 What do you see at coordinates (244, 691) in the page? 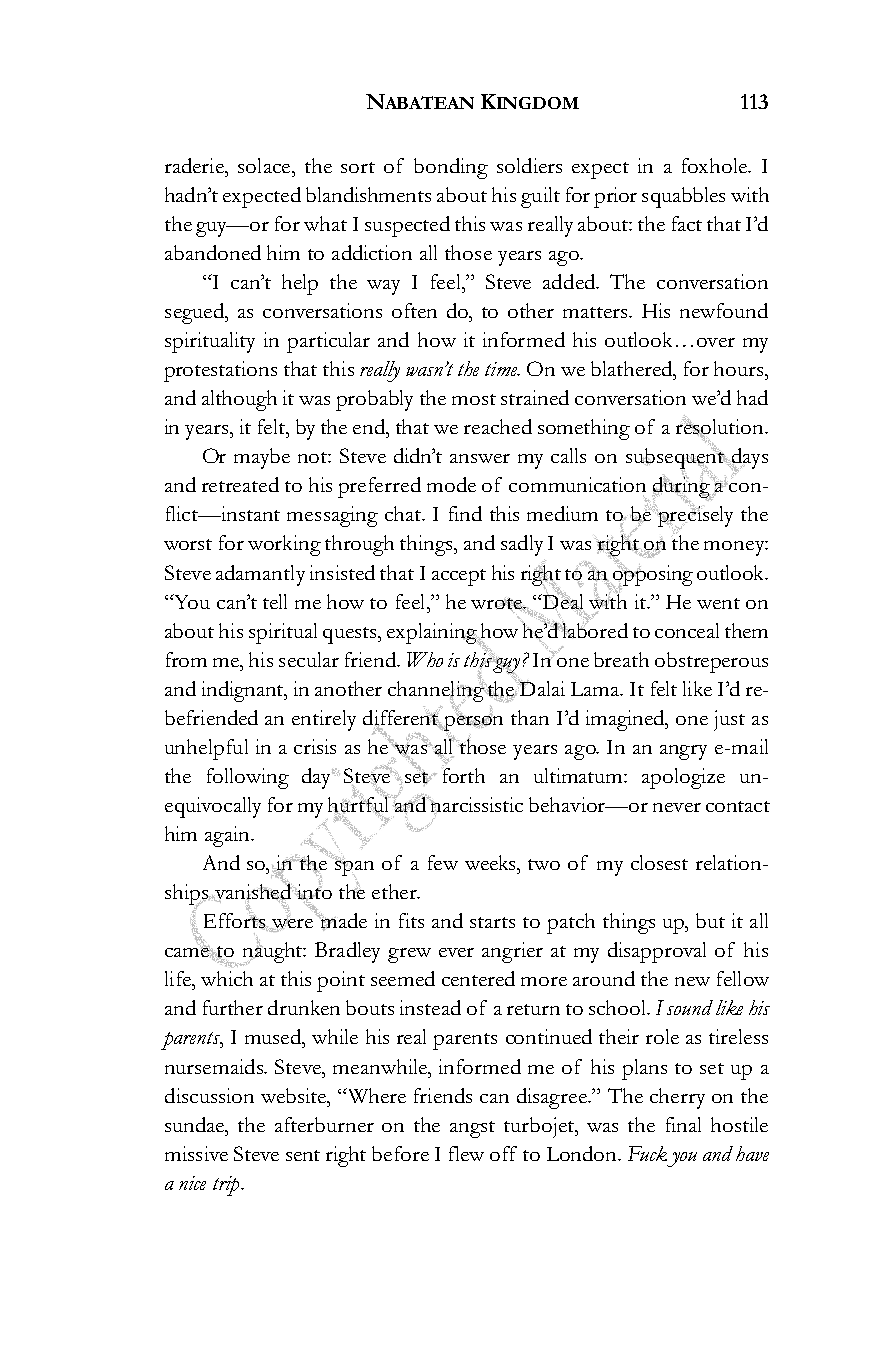
I see `indignant` at bounding box center [244, 691].
